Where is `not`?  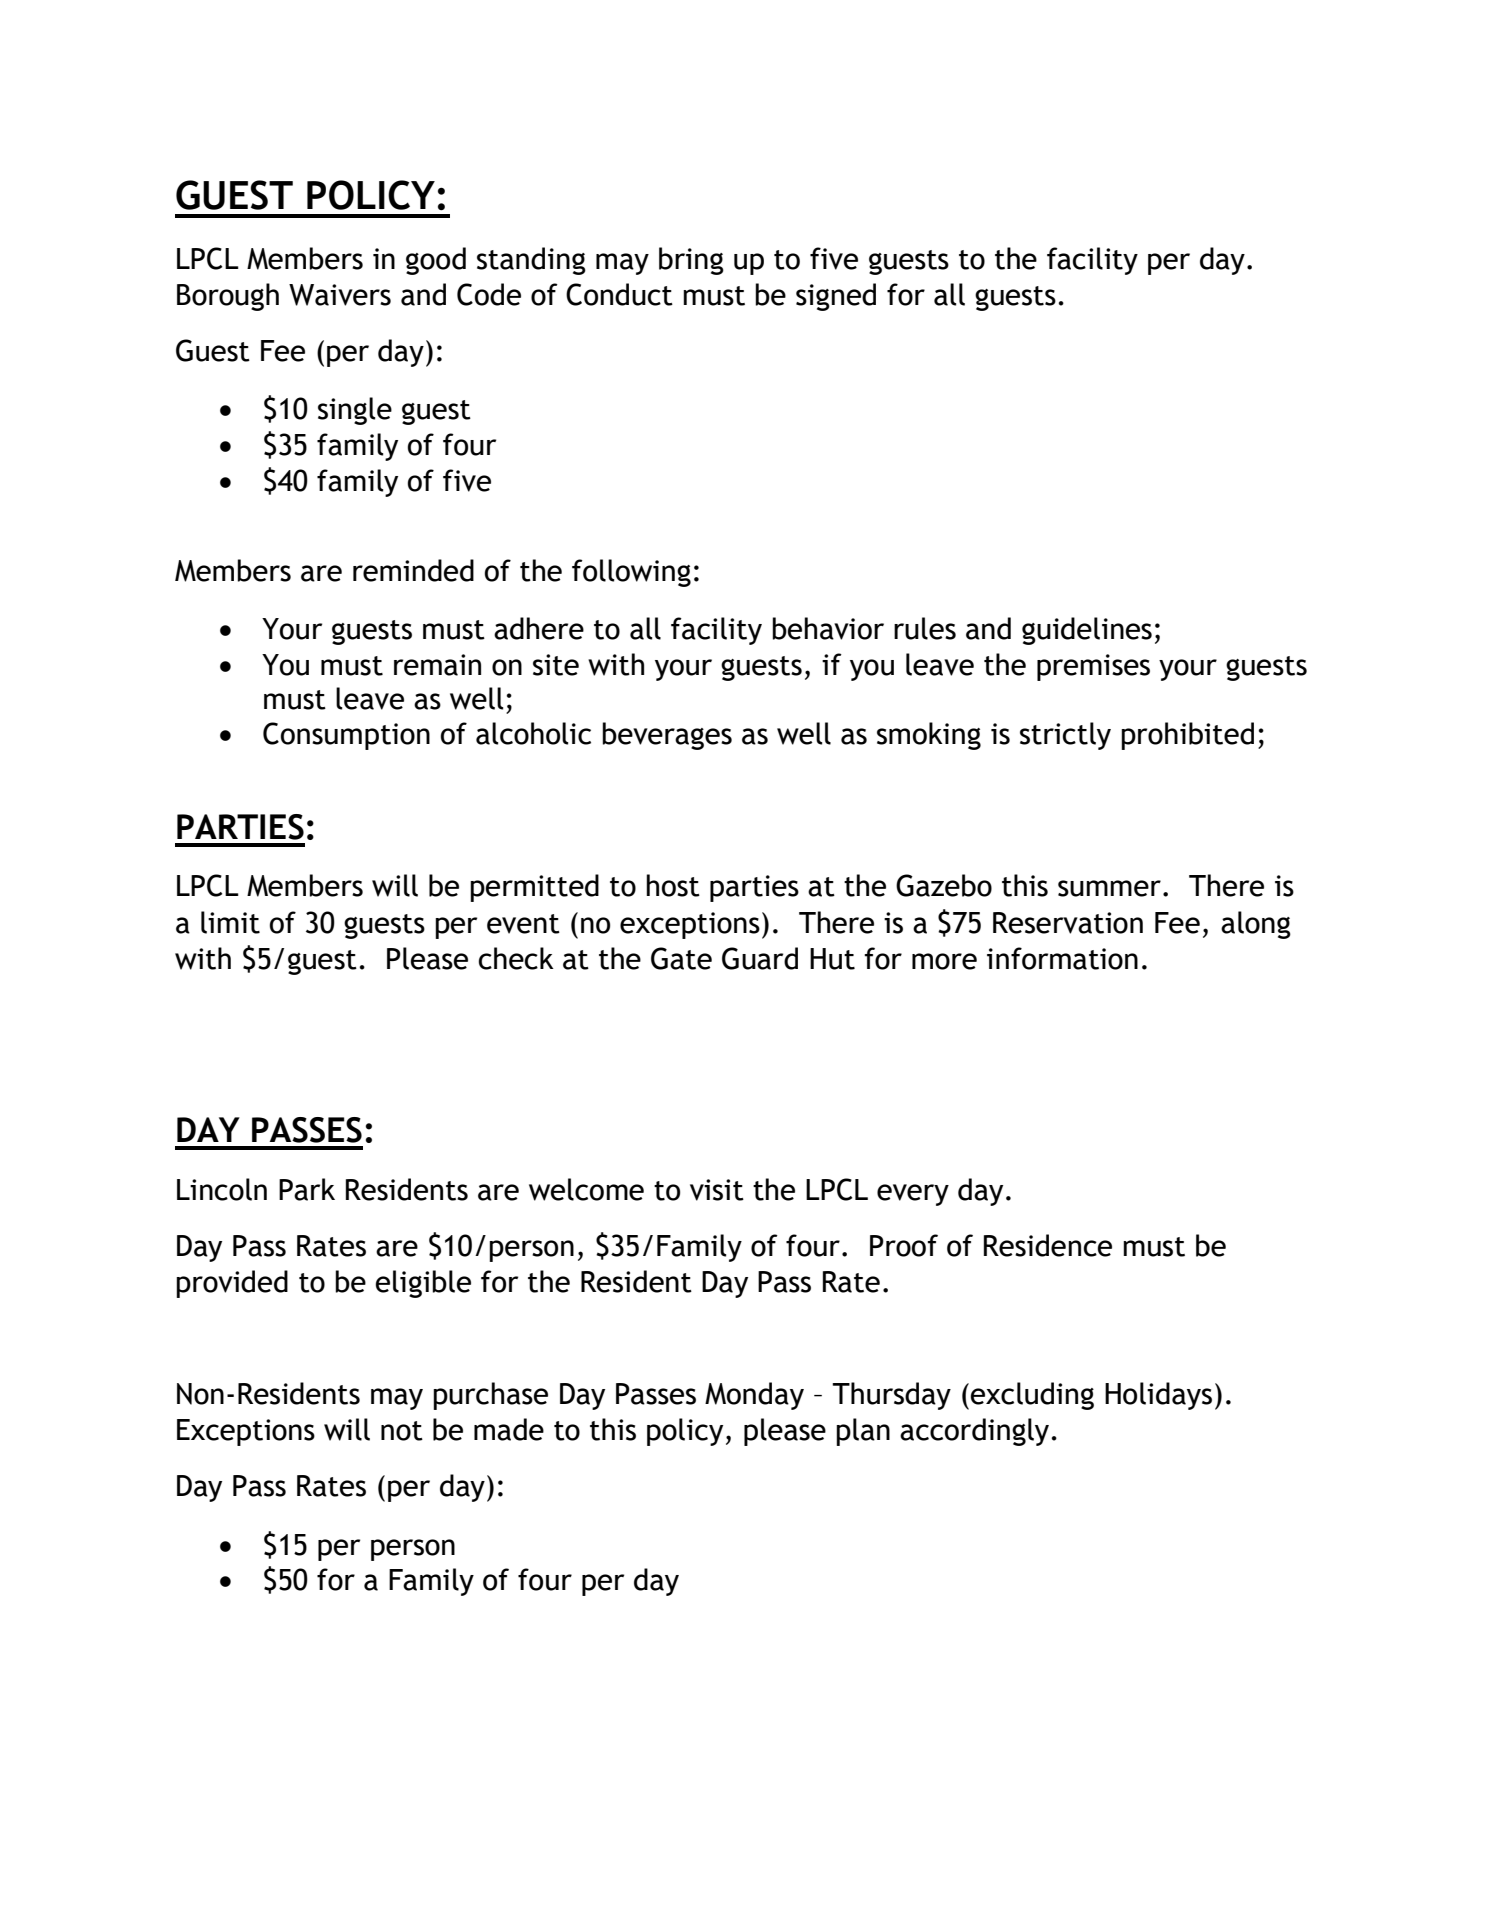 not is located at coordinates (402, 1431).
